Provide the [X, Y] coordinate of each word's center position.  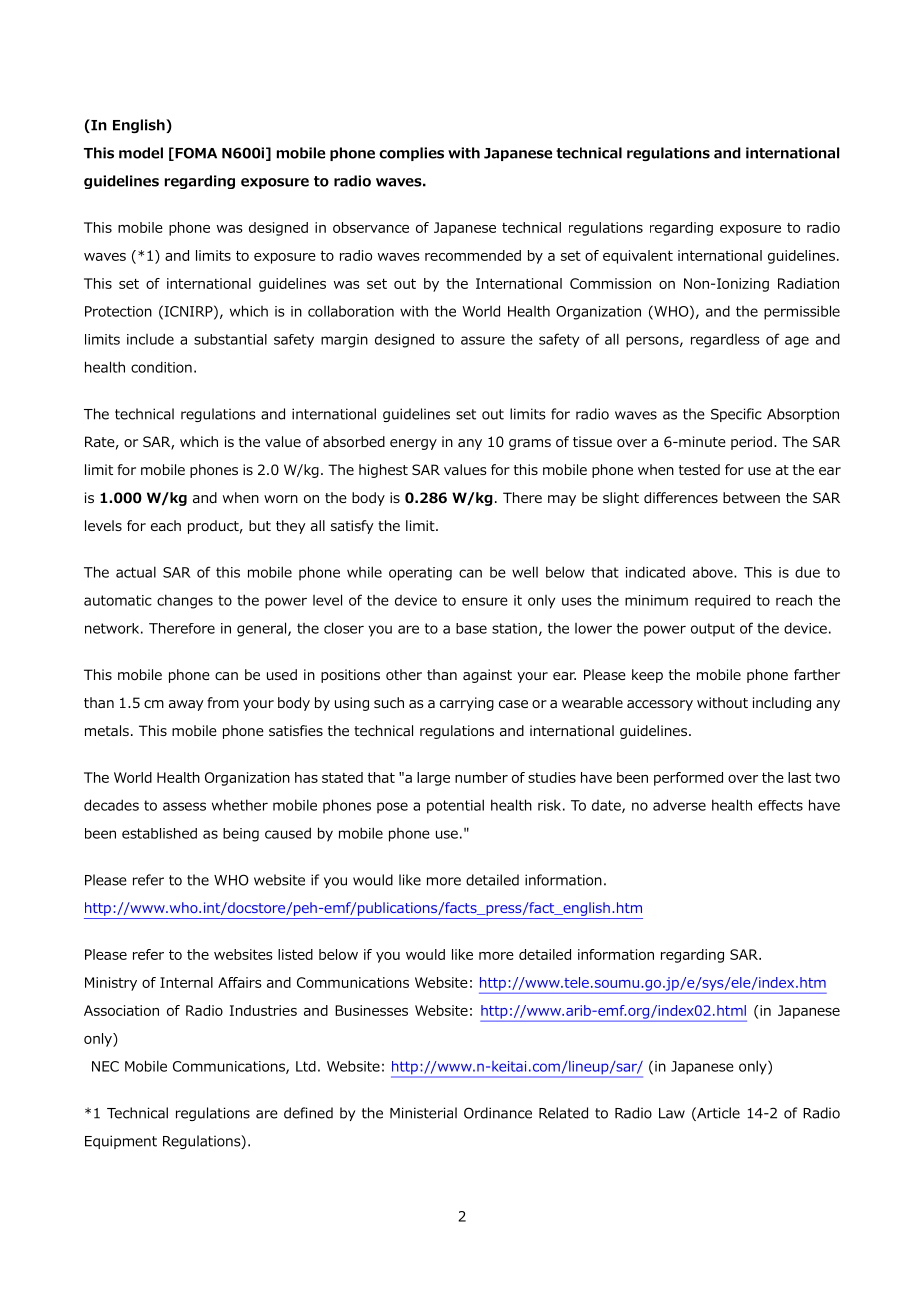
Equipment [121, 1142]
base [471, 628]
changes [185, 601]
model [141, 153]
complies [411, 154]
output [713, 630]
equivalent [638, 257]
